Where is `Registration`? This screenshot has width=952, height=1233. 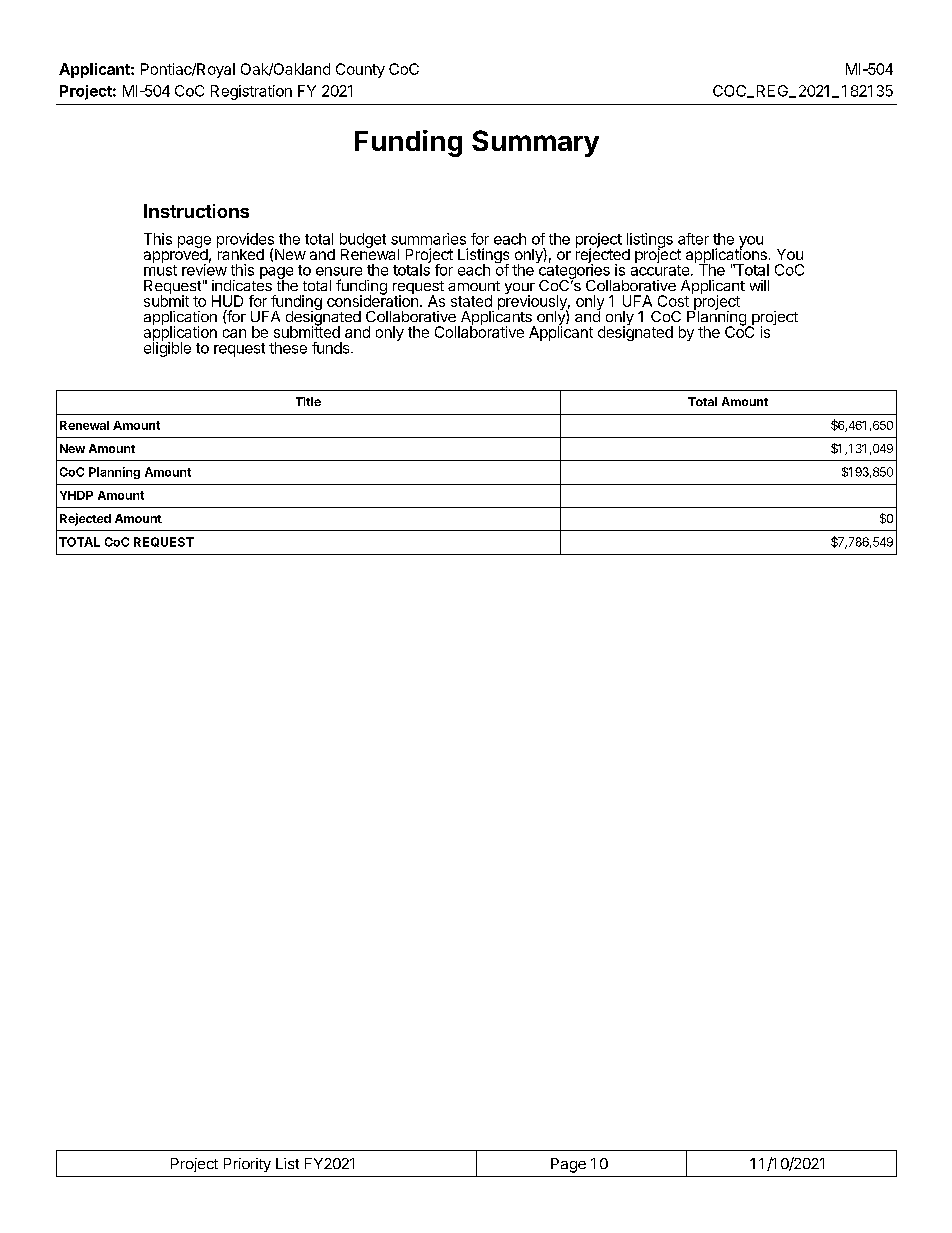
Registration is located at coordinates (251, 92).
